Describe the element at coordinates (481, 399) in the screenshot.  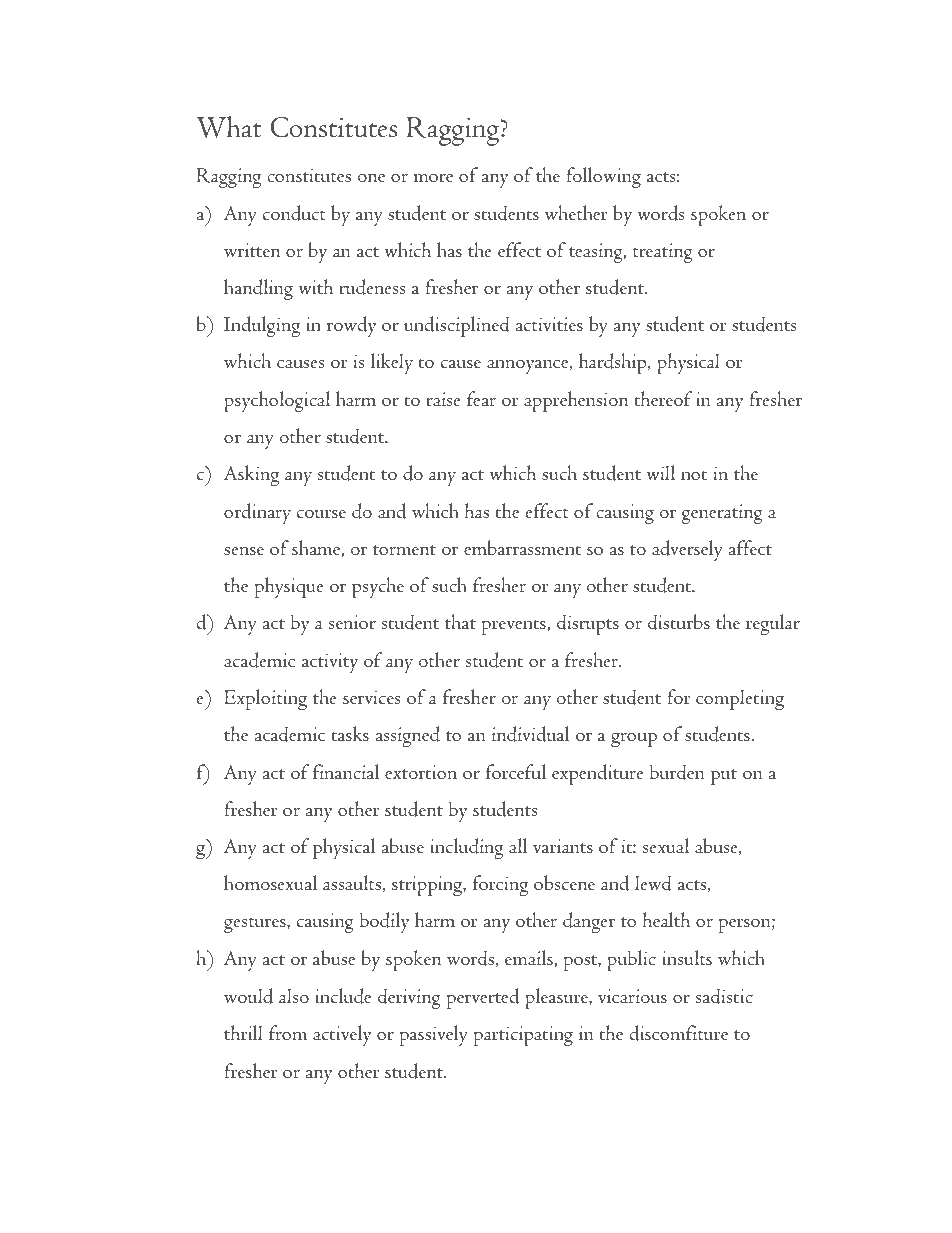
I see `fear` at that location.
